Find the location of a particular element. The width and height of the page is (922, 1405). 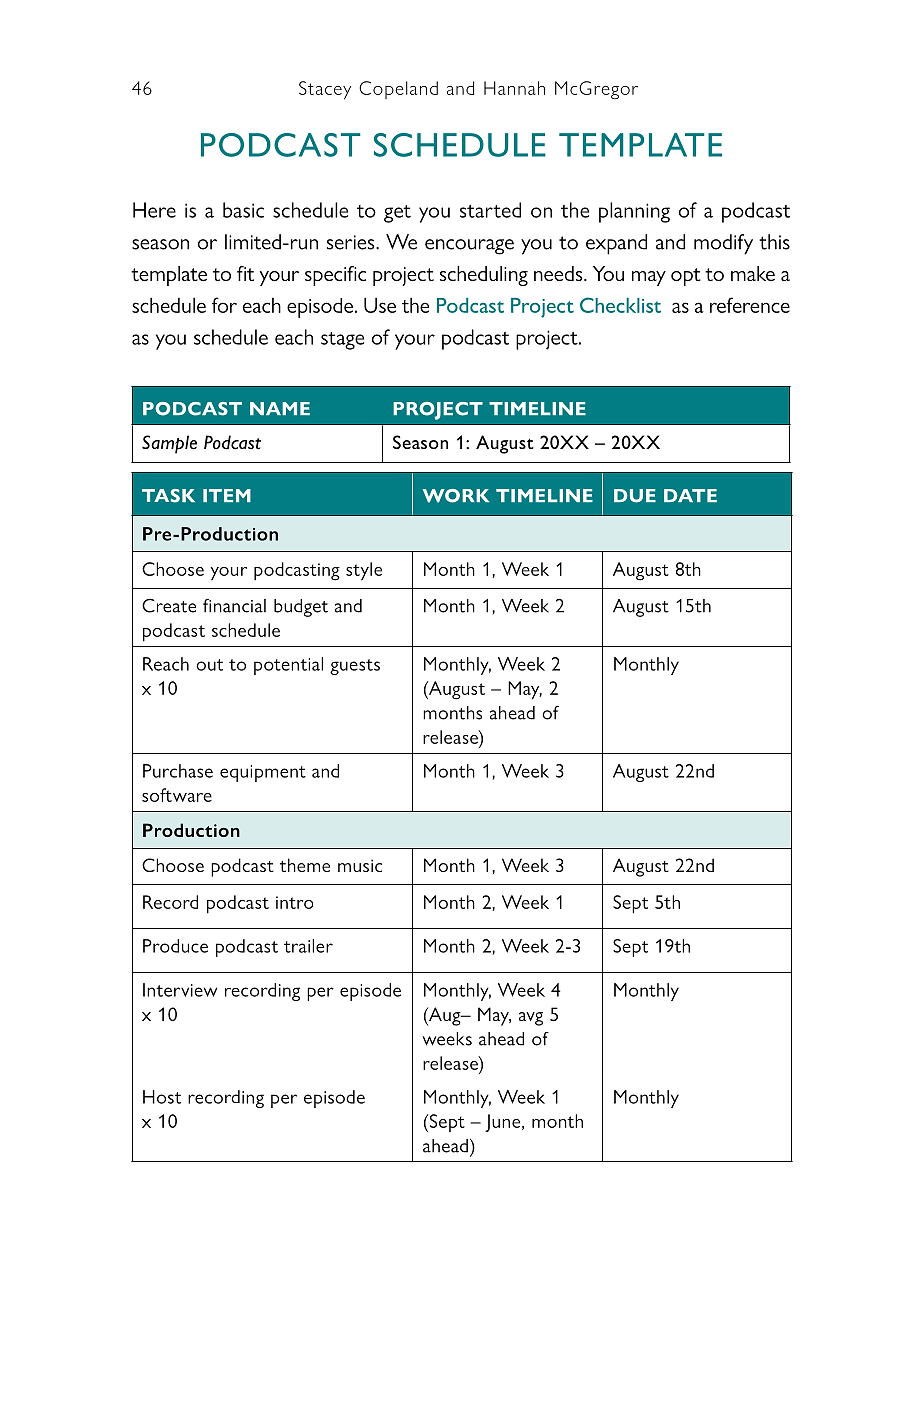

Hannah is located at coordinates (514, 88).
